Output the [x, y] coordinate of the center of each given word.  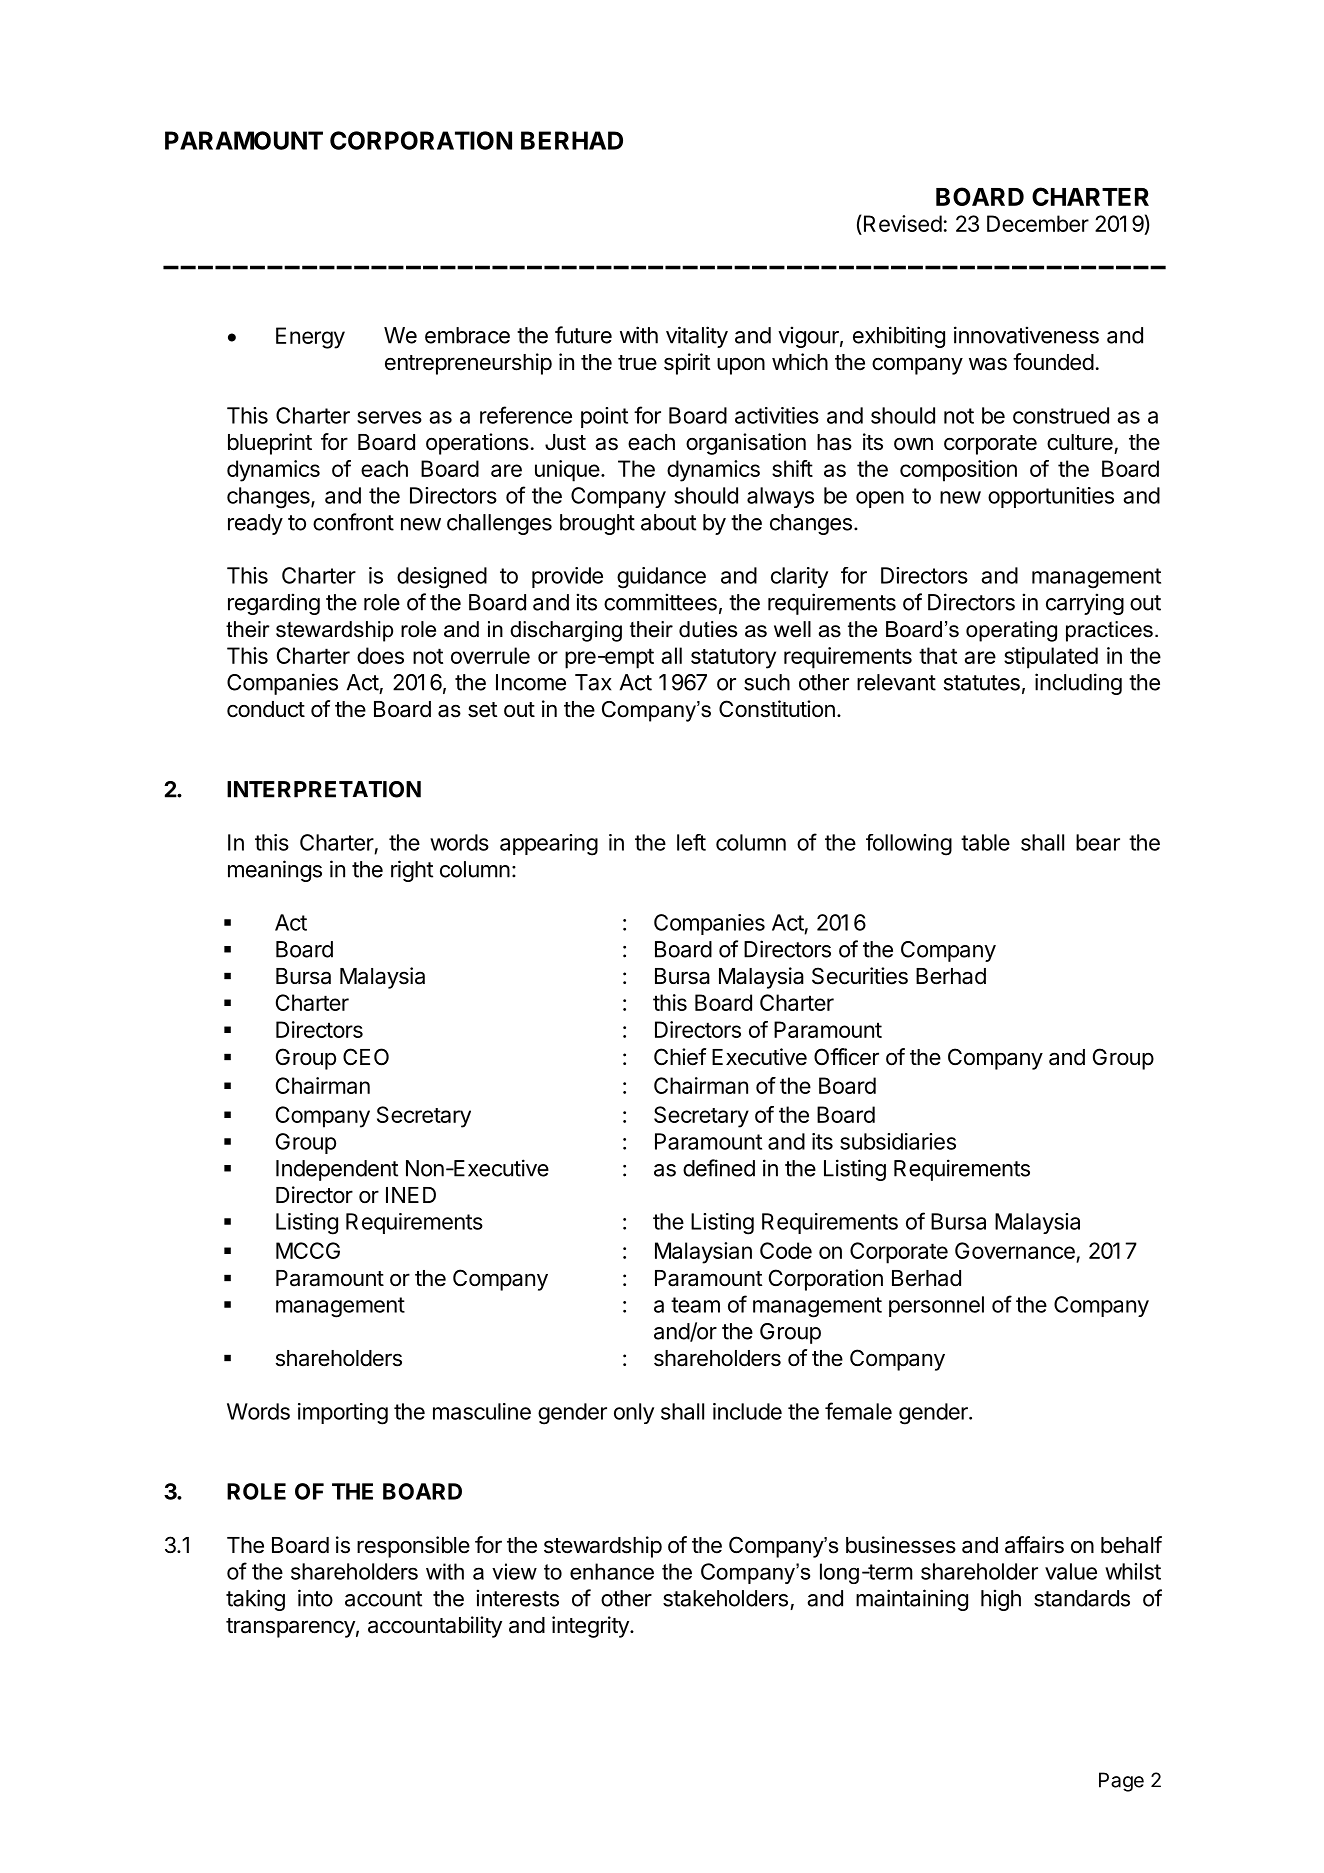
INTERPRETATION [324, 789]
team [695, 1305]
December [1038, 223]
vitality [697, 337]
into [315, 1598]
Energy [310, 338]
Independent [337, 1170]
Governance [1015, 1250]
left [691, 842]
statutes [982, 683]
